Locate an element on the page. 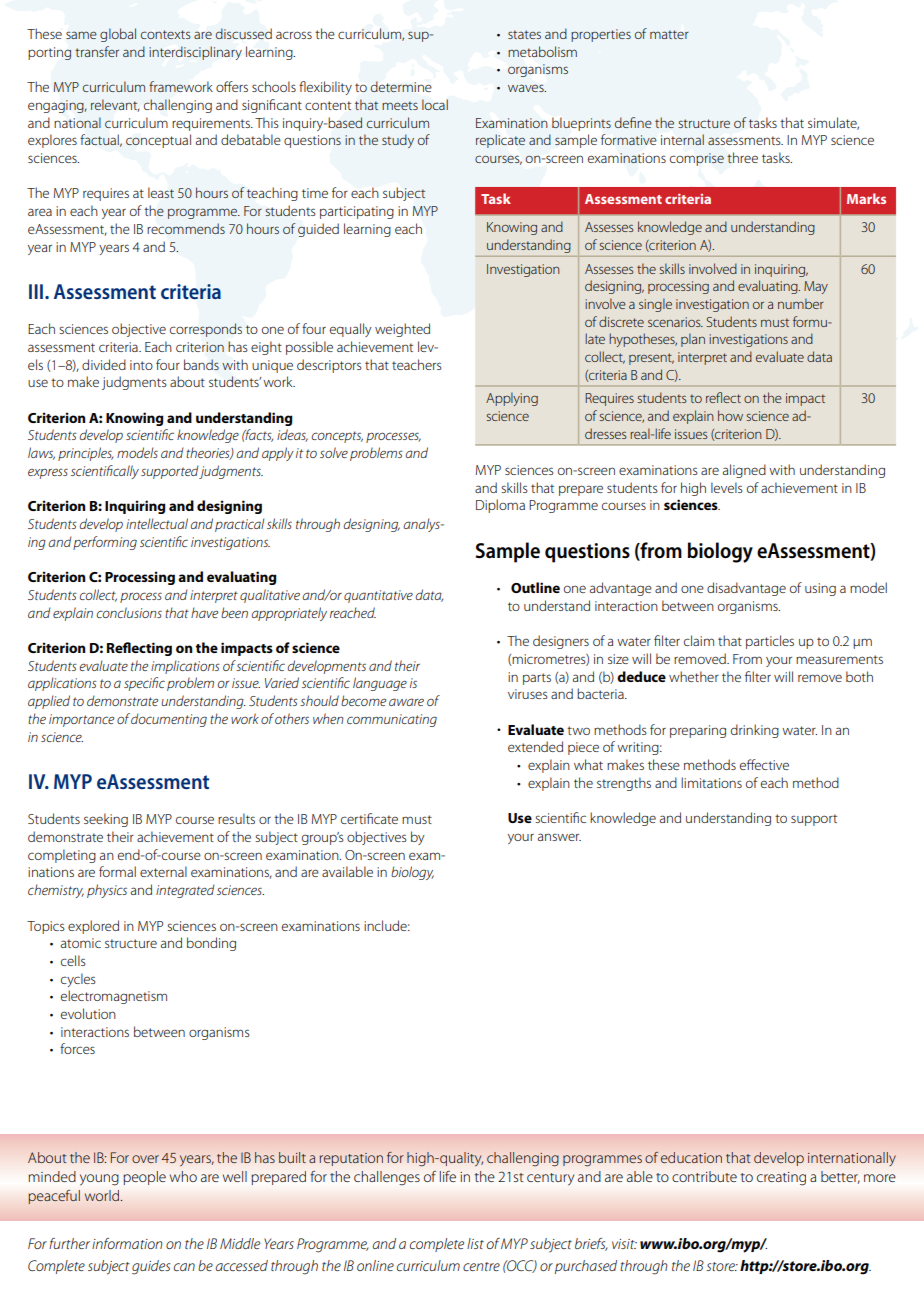 This document has height=1308, width=924. creating is located at coordinates (781, 1178).
